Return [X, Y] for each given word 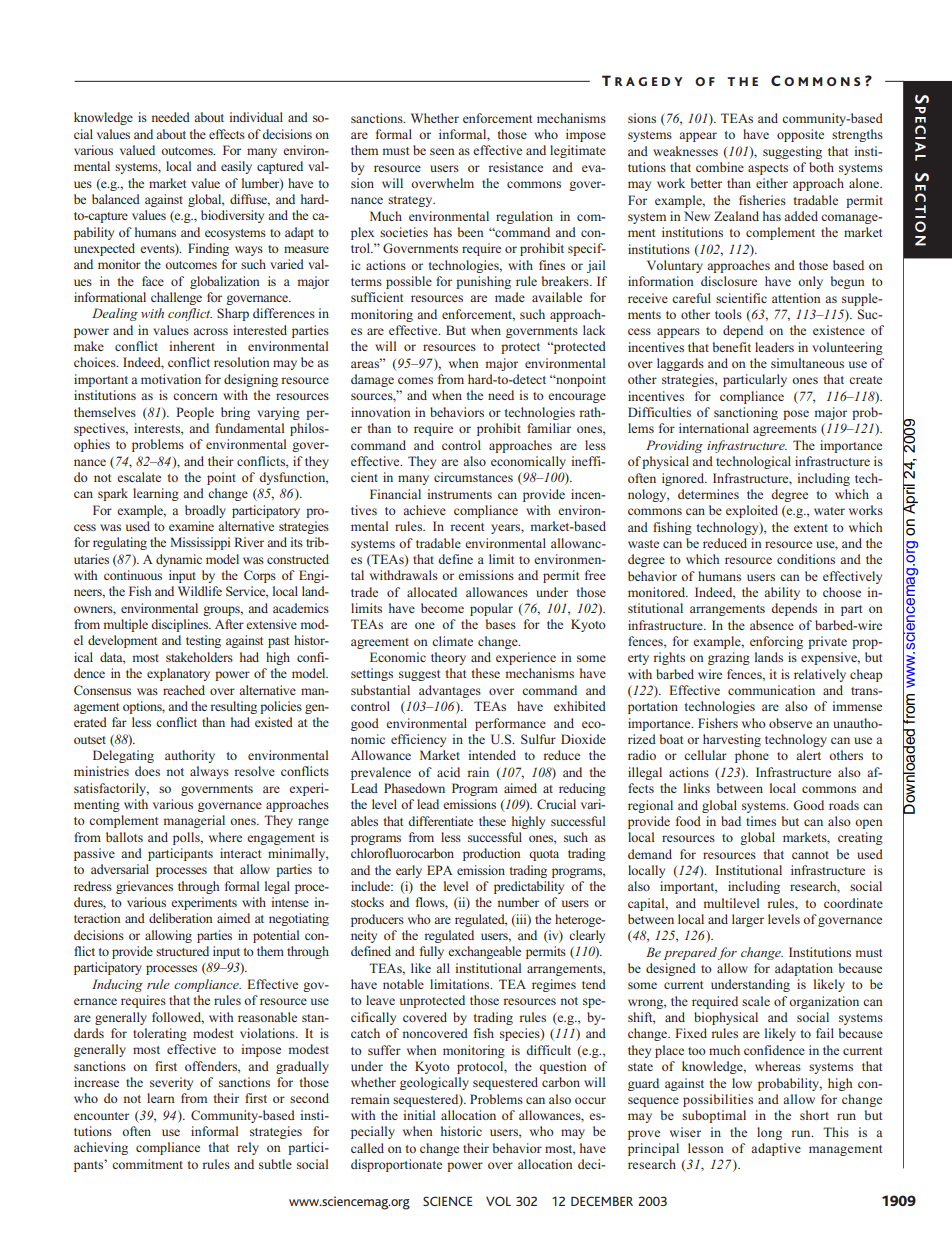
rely [248, 1148]
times [761, 821]
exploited [752, 511]
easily [236, 167]
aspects [768, 169]
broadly [205, 511]
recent [467, 527]
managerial [194, 821]
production [492, 854]
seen [442, 151]
